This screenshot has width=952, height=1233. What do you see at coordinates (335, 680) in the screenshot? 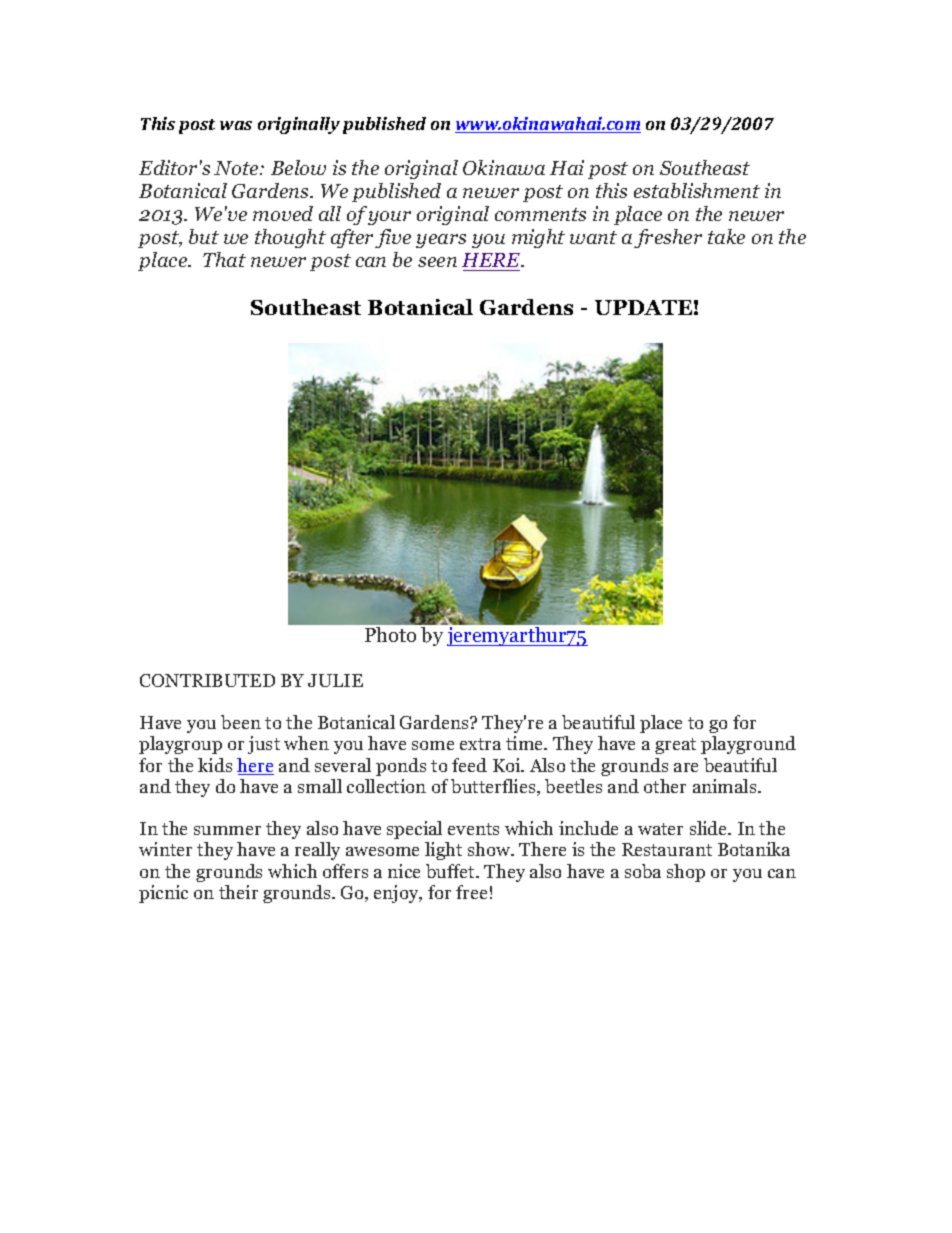
I see `JULIE` at bounding box center [335, 680].
